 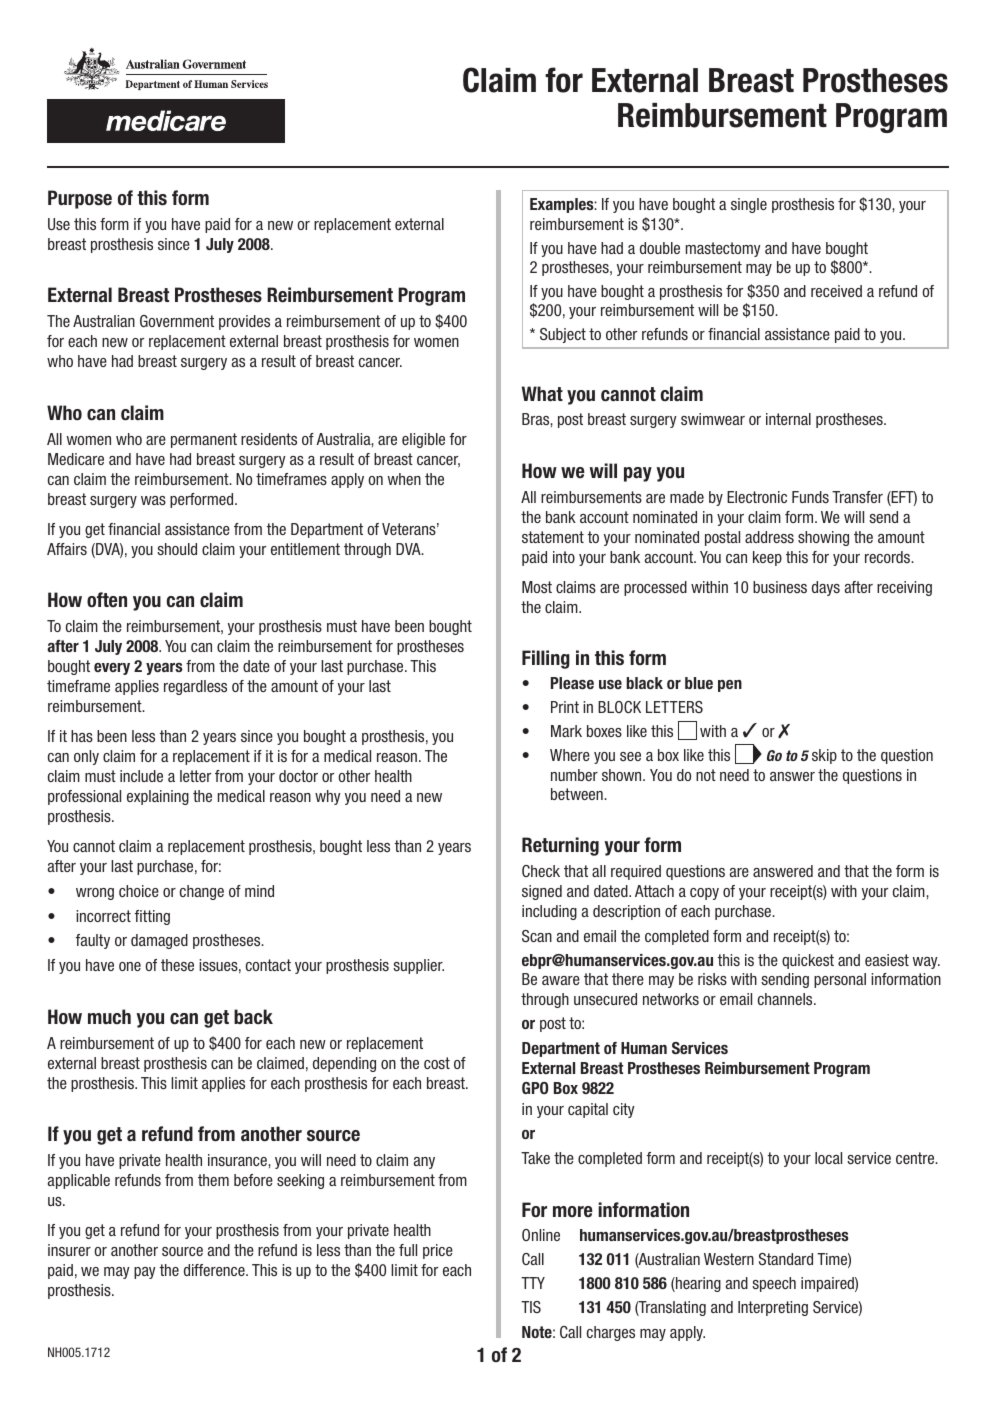 What do you see at coordinates (749, 205) in the page?
I see `single` at bounding box center [749, 205].
